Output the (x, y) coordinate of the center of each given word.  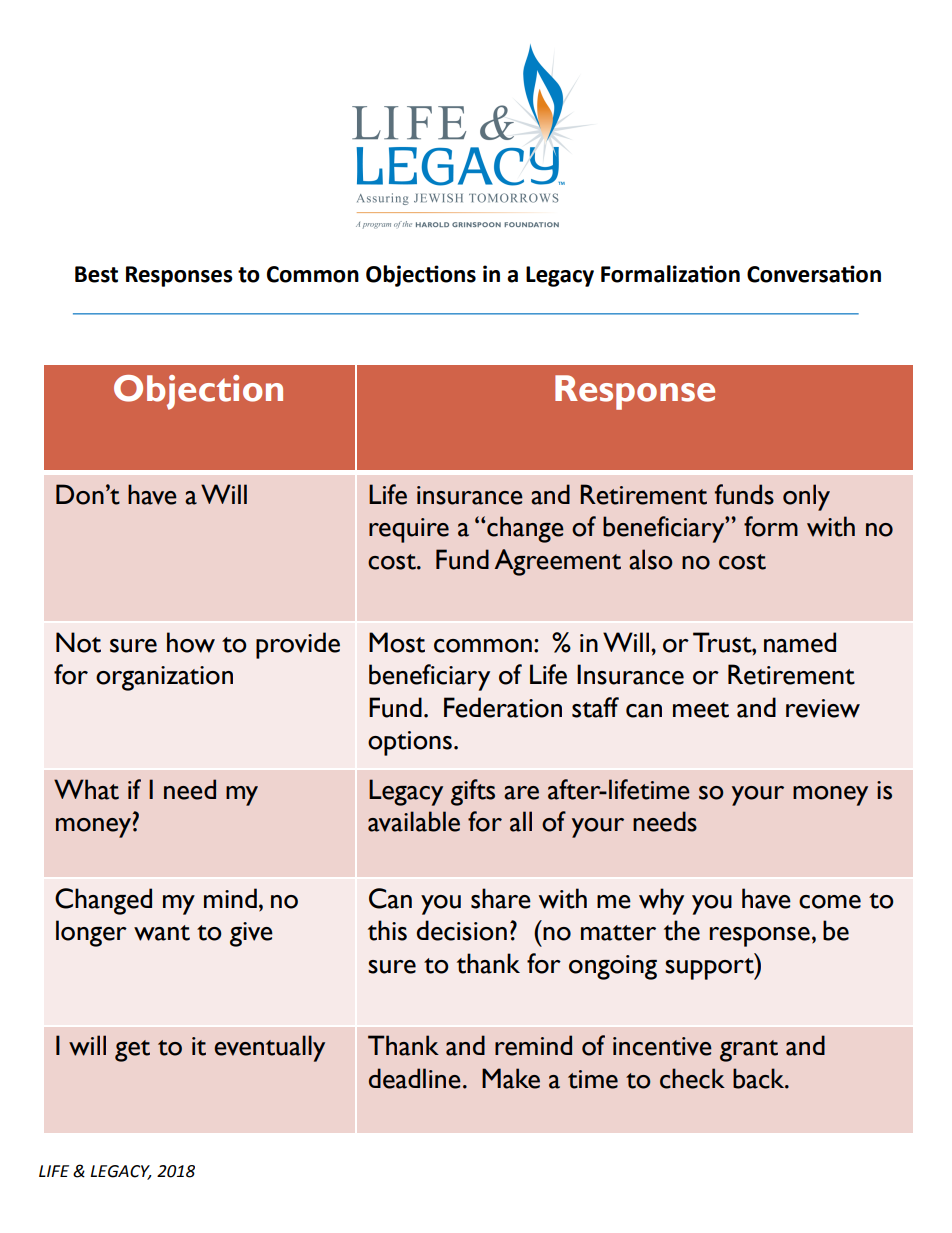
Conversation (814, 274)
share (501, 898)
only (806, 497)
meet (701, 710)
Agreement (558, 562)
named (800, 642)
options (410, 743)
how (191, 642)
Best (96, 274)
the (682, 930)
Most (397, 642)
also (651, 559)
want (162, 933)
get (132, 1051)
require (409, 530)
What (86, 789)
